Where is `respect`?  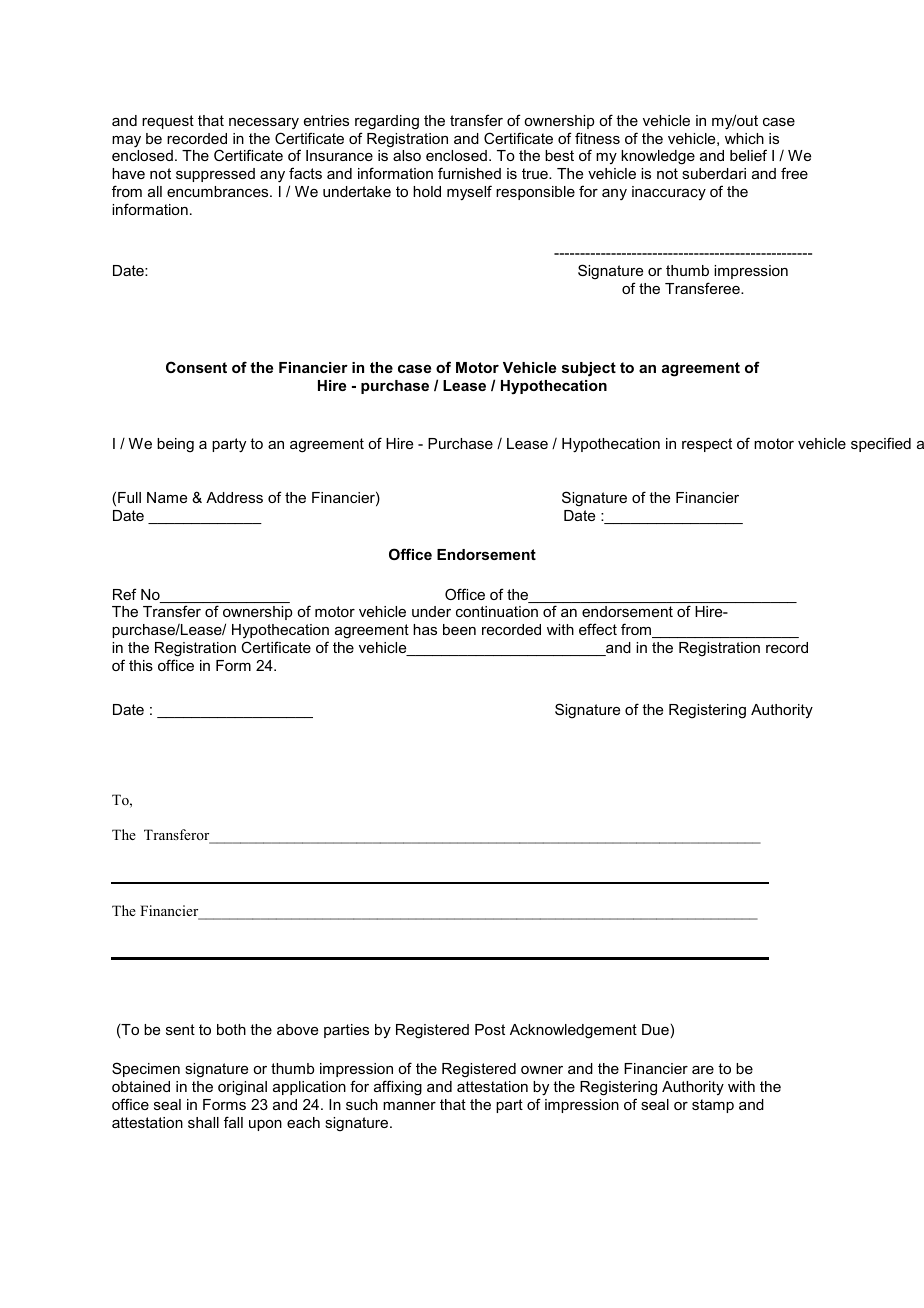
respect is located at coordinates (707, 445).
